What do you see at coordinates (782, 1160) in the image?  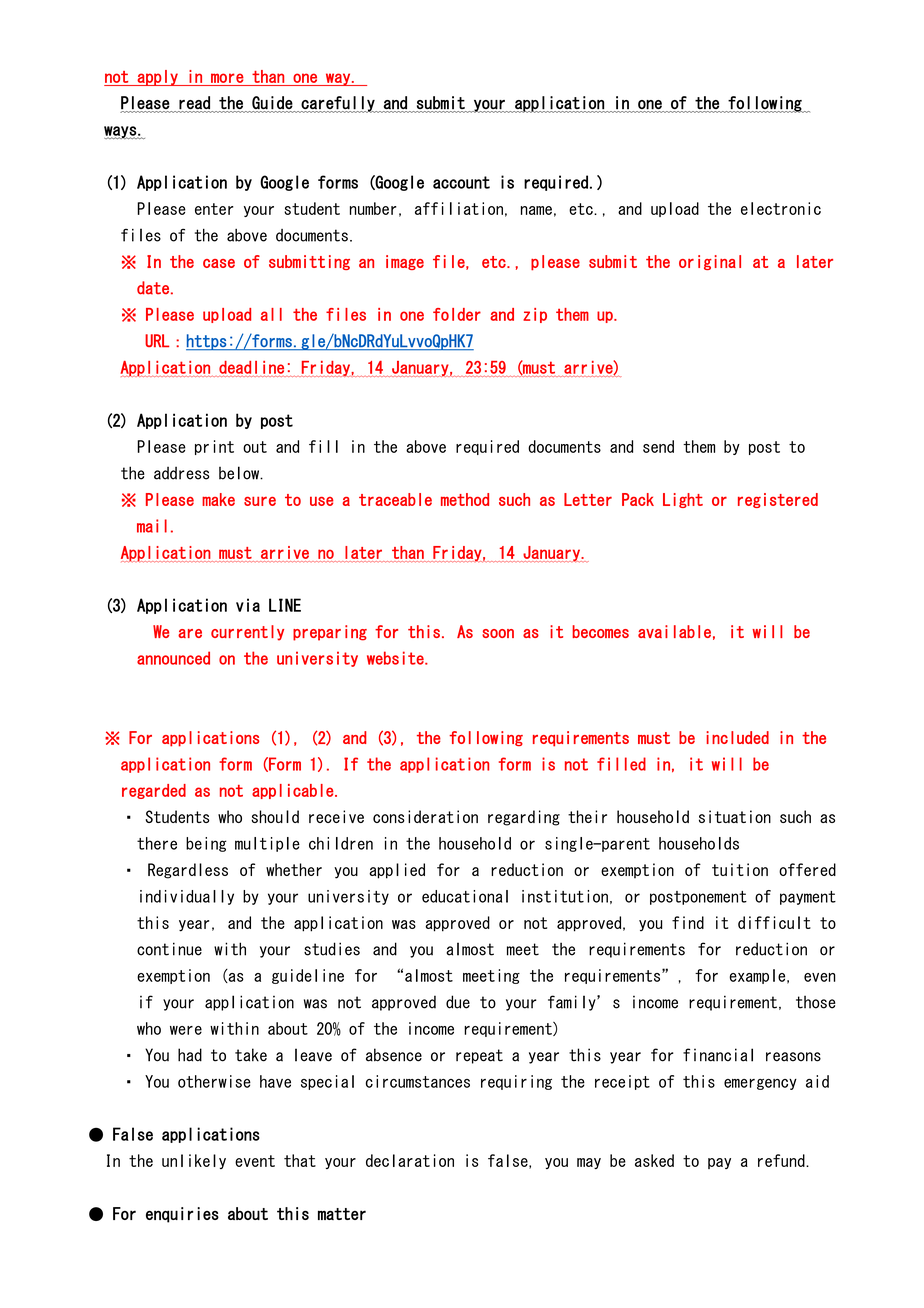 I see `refund` at bounding box center [782, 1160].
